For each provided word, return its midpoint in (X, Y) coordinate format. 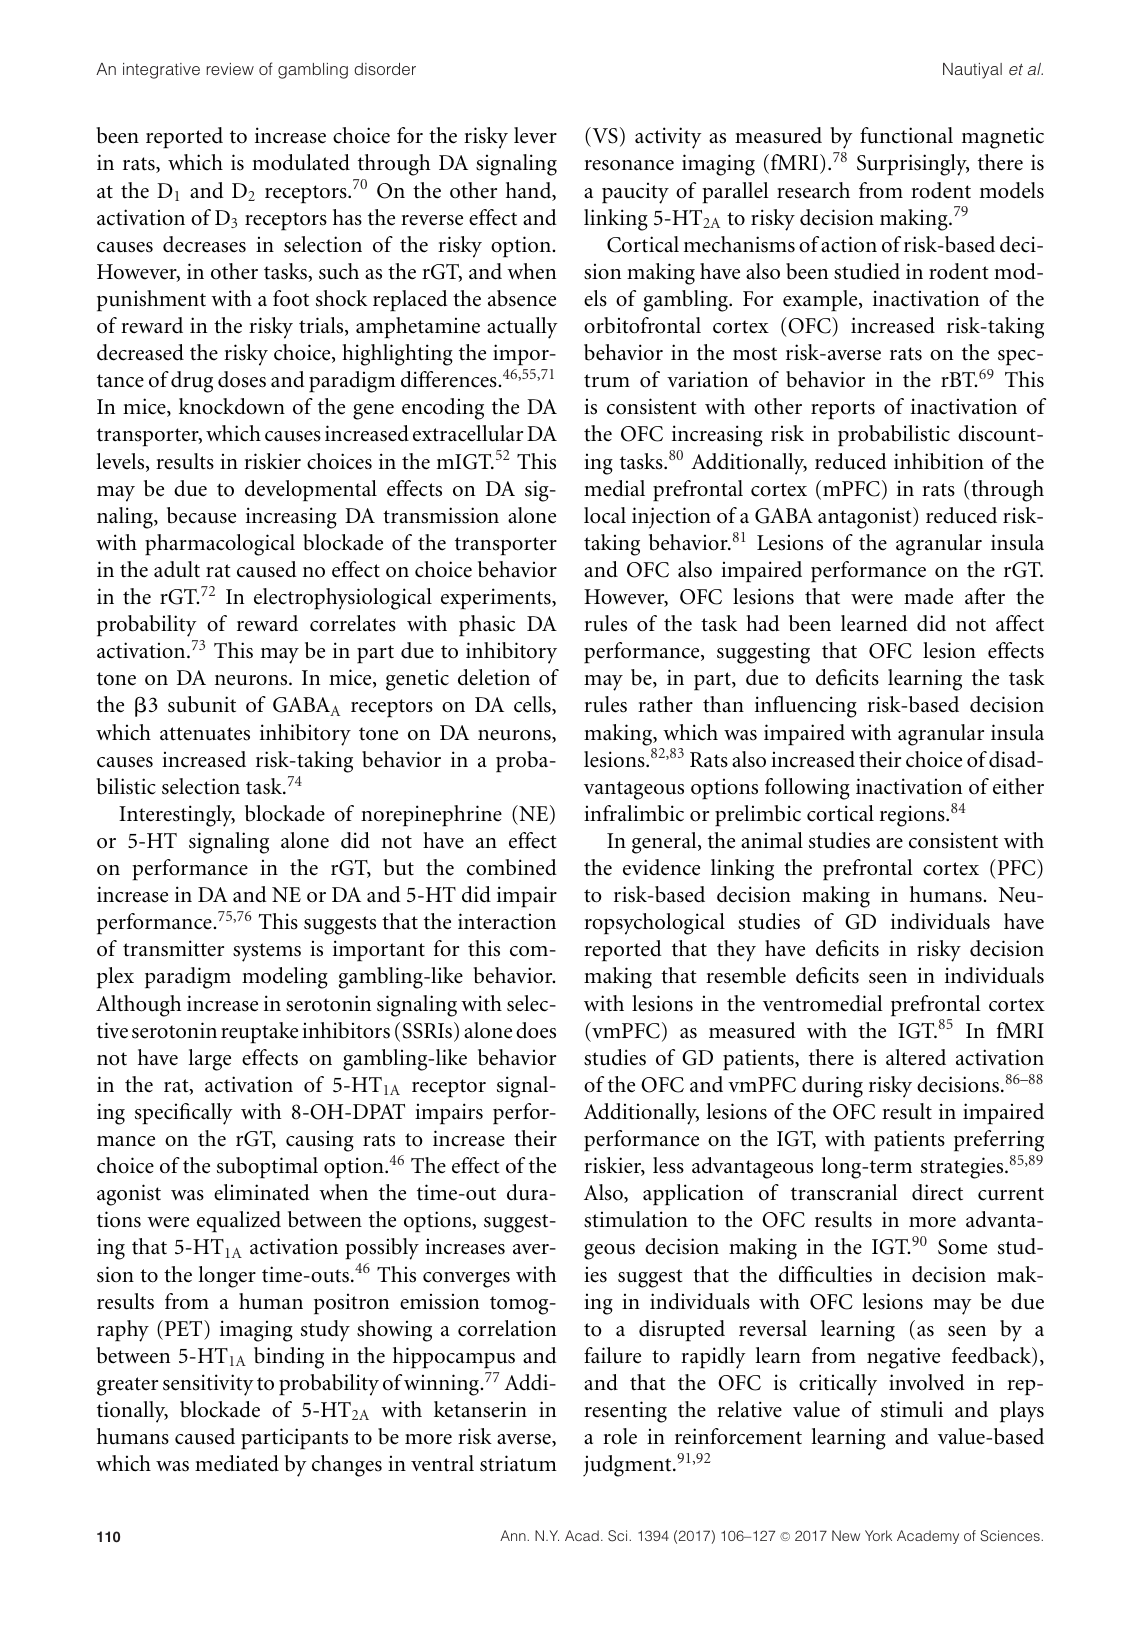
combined (512, 867)
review (230, 69)
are (889, 843)
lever (535, 135)
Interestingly (177, 816)
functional (906, 135)
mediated (237, 1463)
